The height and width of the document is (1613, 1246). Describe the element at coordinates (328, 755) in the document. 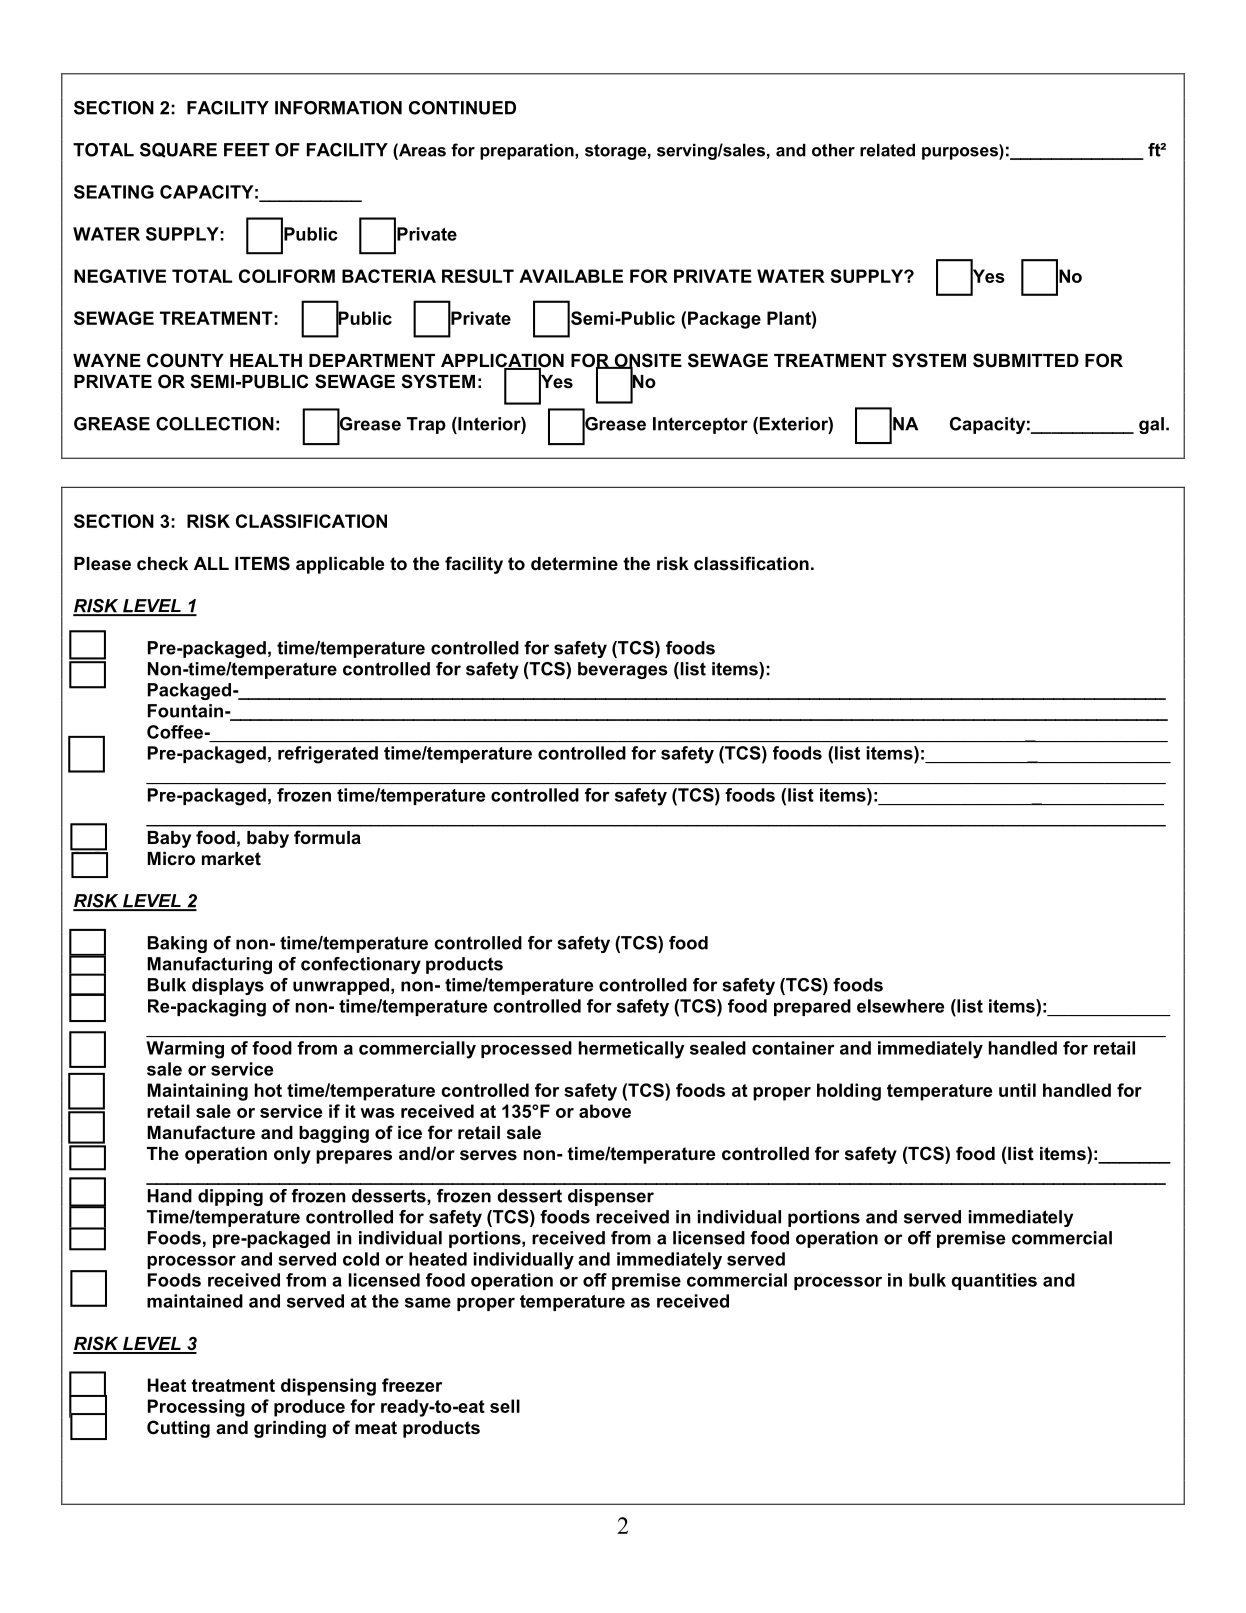

I see `refrigerated` at that location.
